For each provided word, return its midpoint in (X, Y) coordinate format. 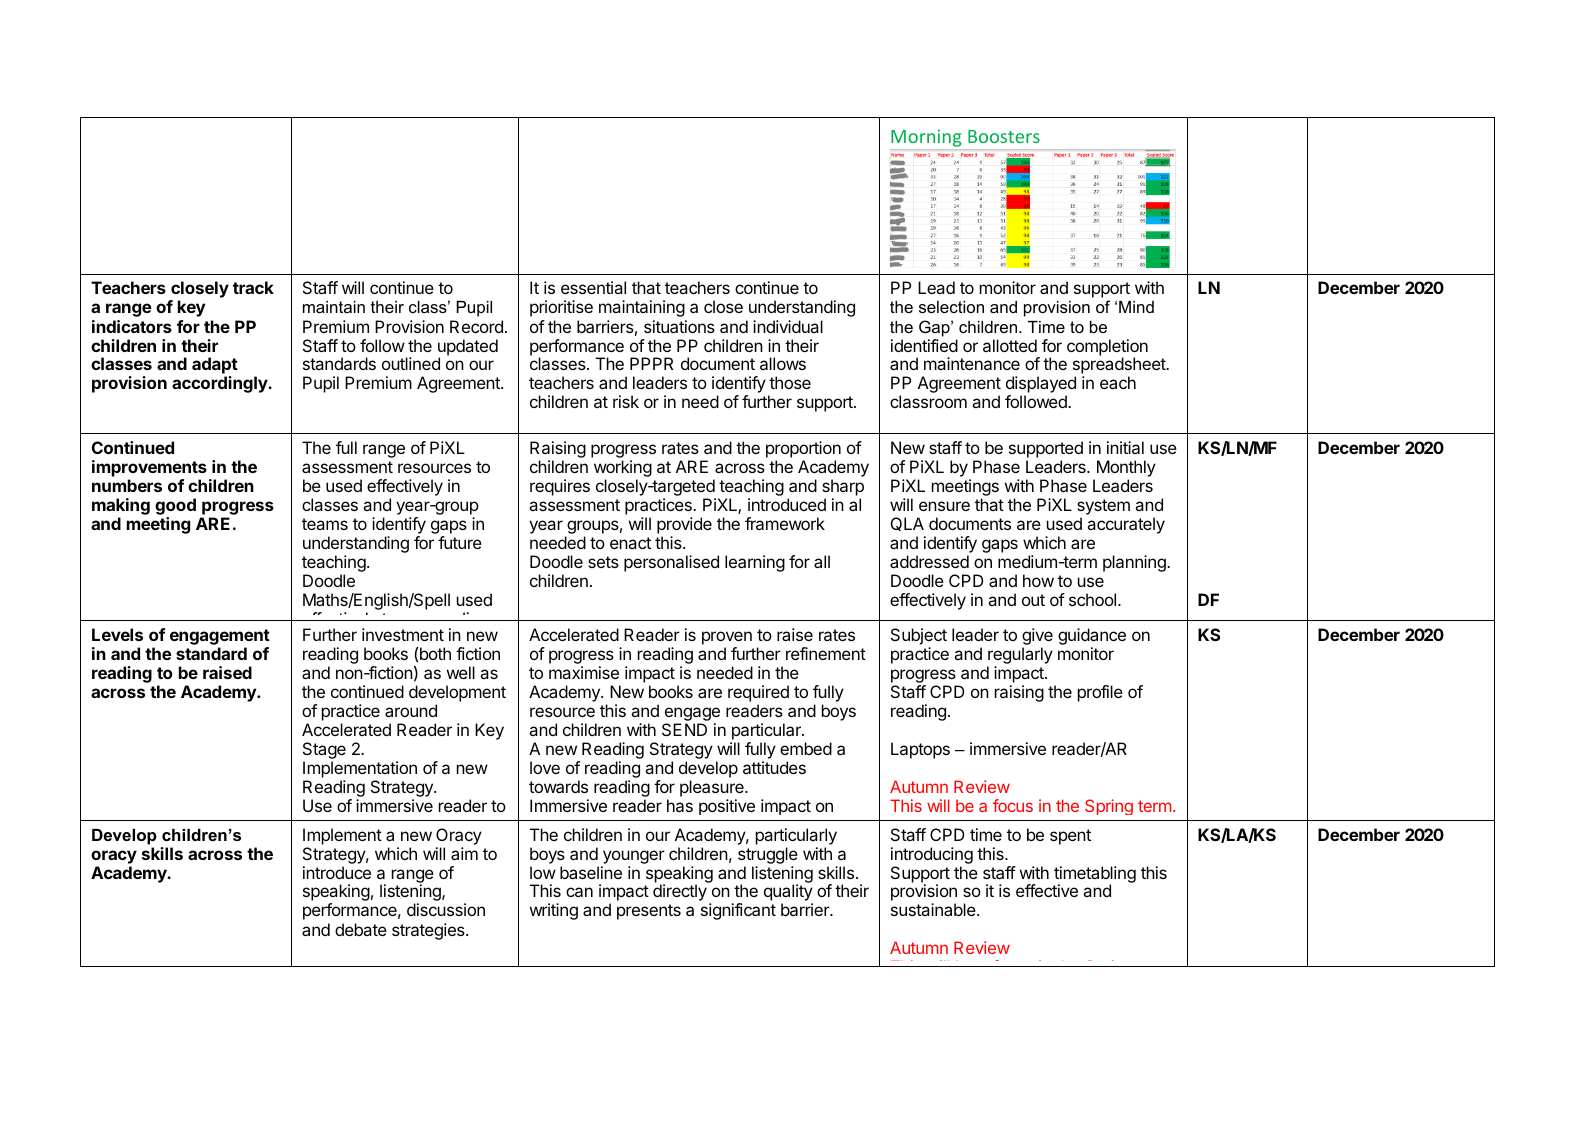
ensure (944, 506)
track (253, 287)
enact (630, 543)
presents (649, 912)
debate (361, 929)
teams (325, 524)
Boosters (1004, 136)
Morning (927, 139)
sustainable (934, 909)
